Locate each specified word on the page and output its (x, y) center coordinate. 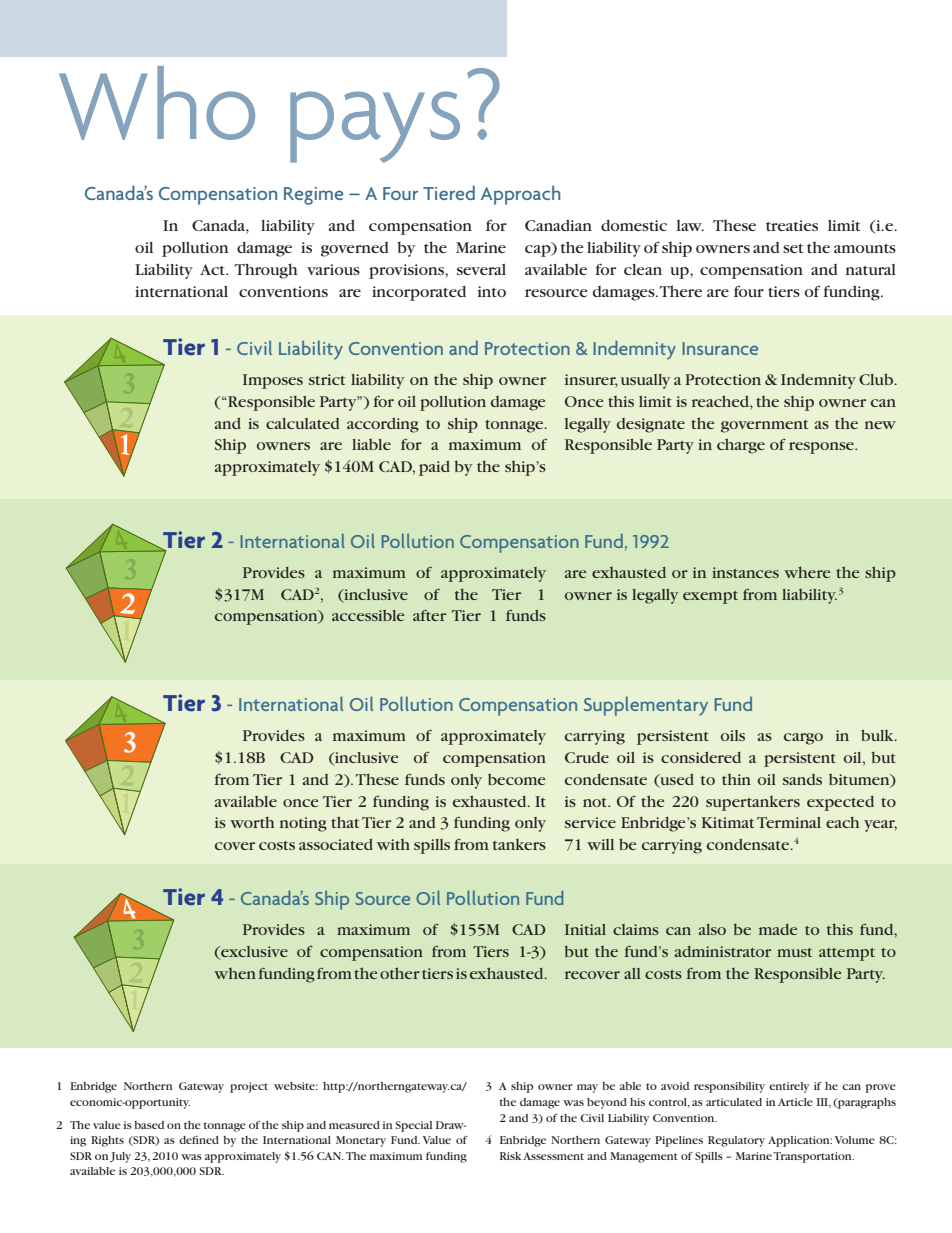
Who (157, 103)
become (516, 779)
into (492, 291)
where (807, 572)
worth (252, 822)
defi (189, 1140)
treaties (792, 225)
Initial (585, 929)
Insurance (720, 348)
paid (434, 468)
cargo (803, 739)
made (778, 929)
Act (213, 269)
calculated (302, 423)
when (235, 973)
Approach (520, 195)
